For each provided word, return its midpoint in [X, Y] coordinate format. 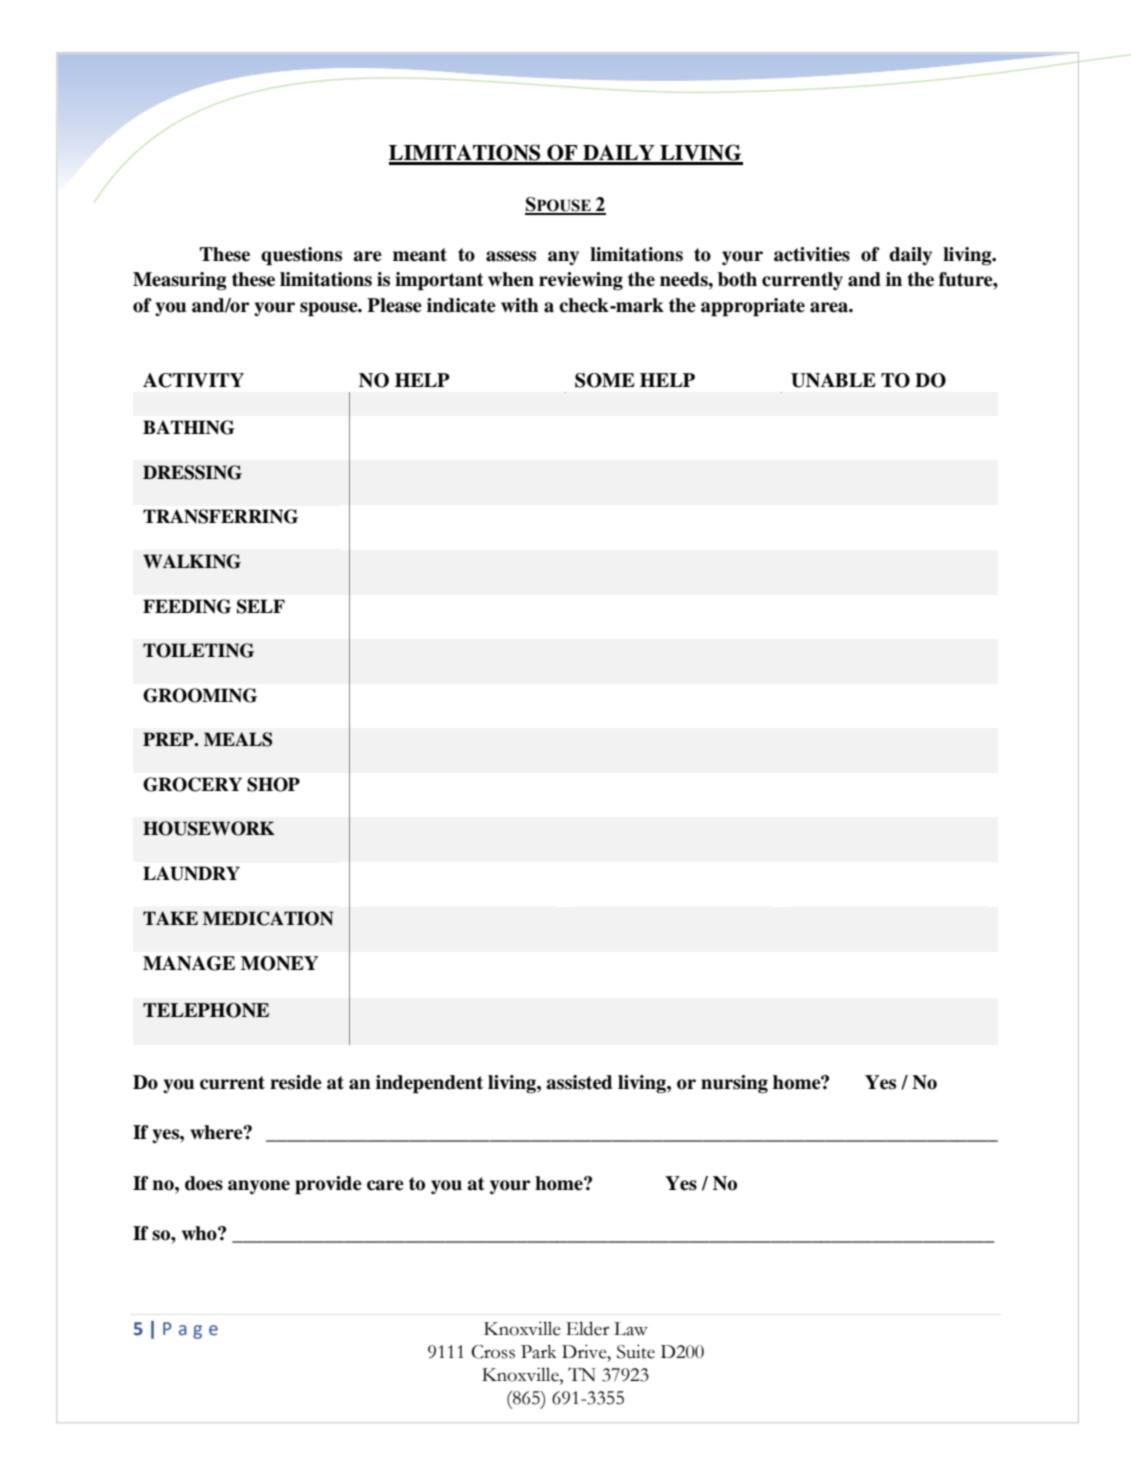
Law [631, 1329]
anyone [259, 1187]
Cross [493, 1352]
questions [301, 256]
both [737, 279]
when [511, 279]
